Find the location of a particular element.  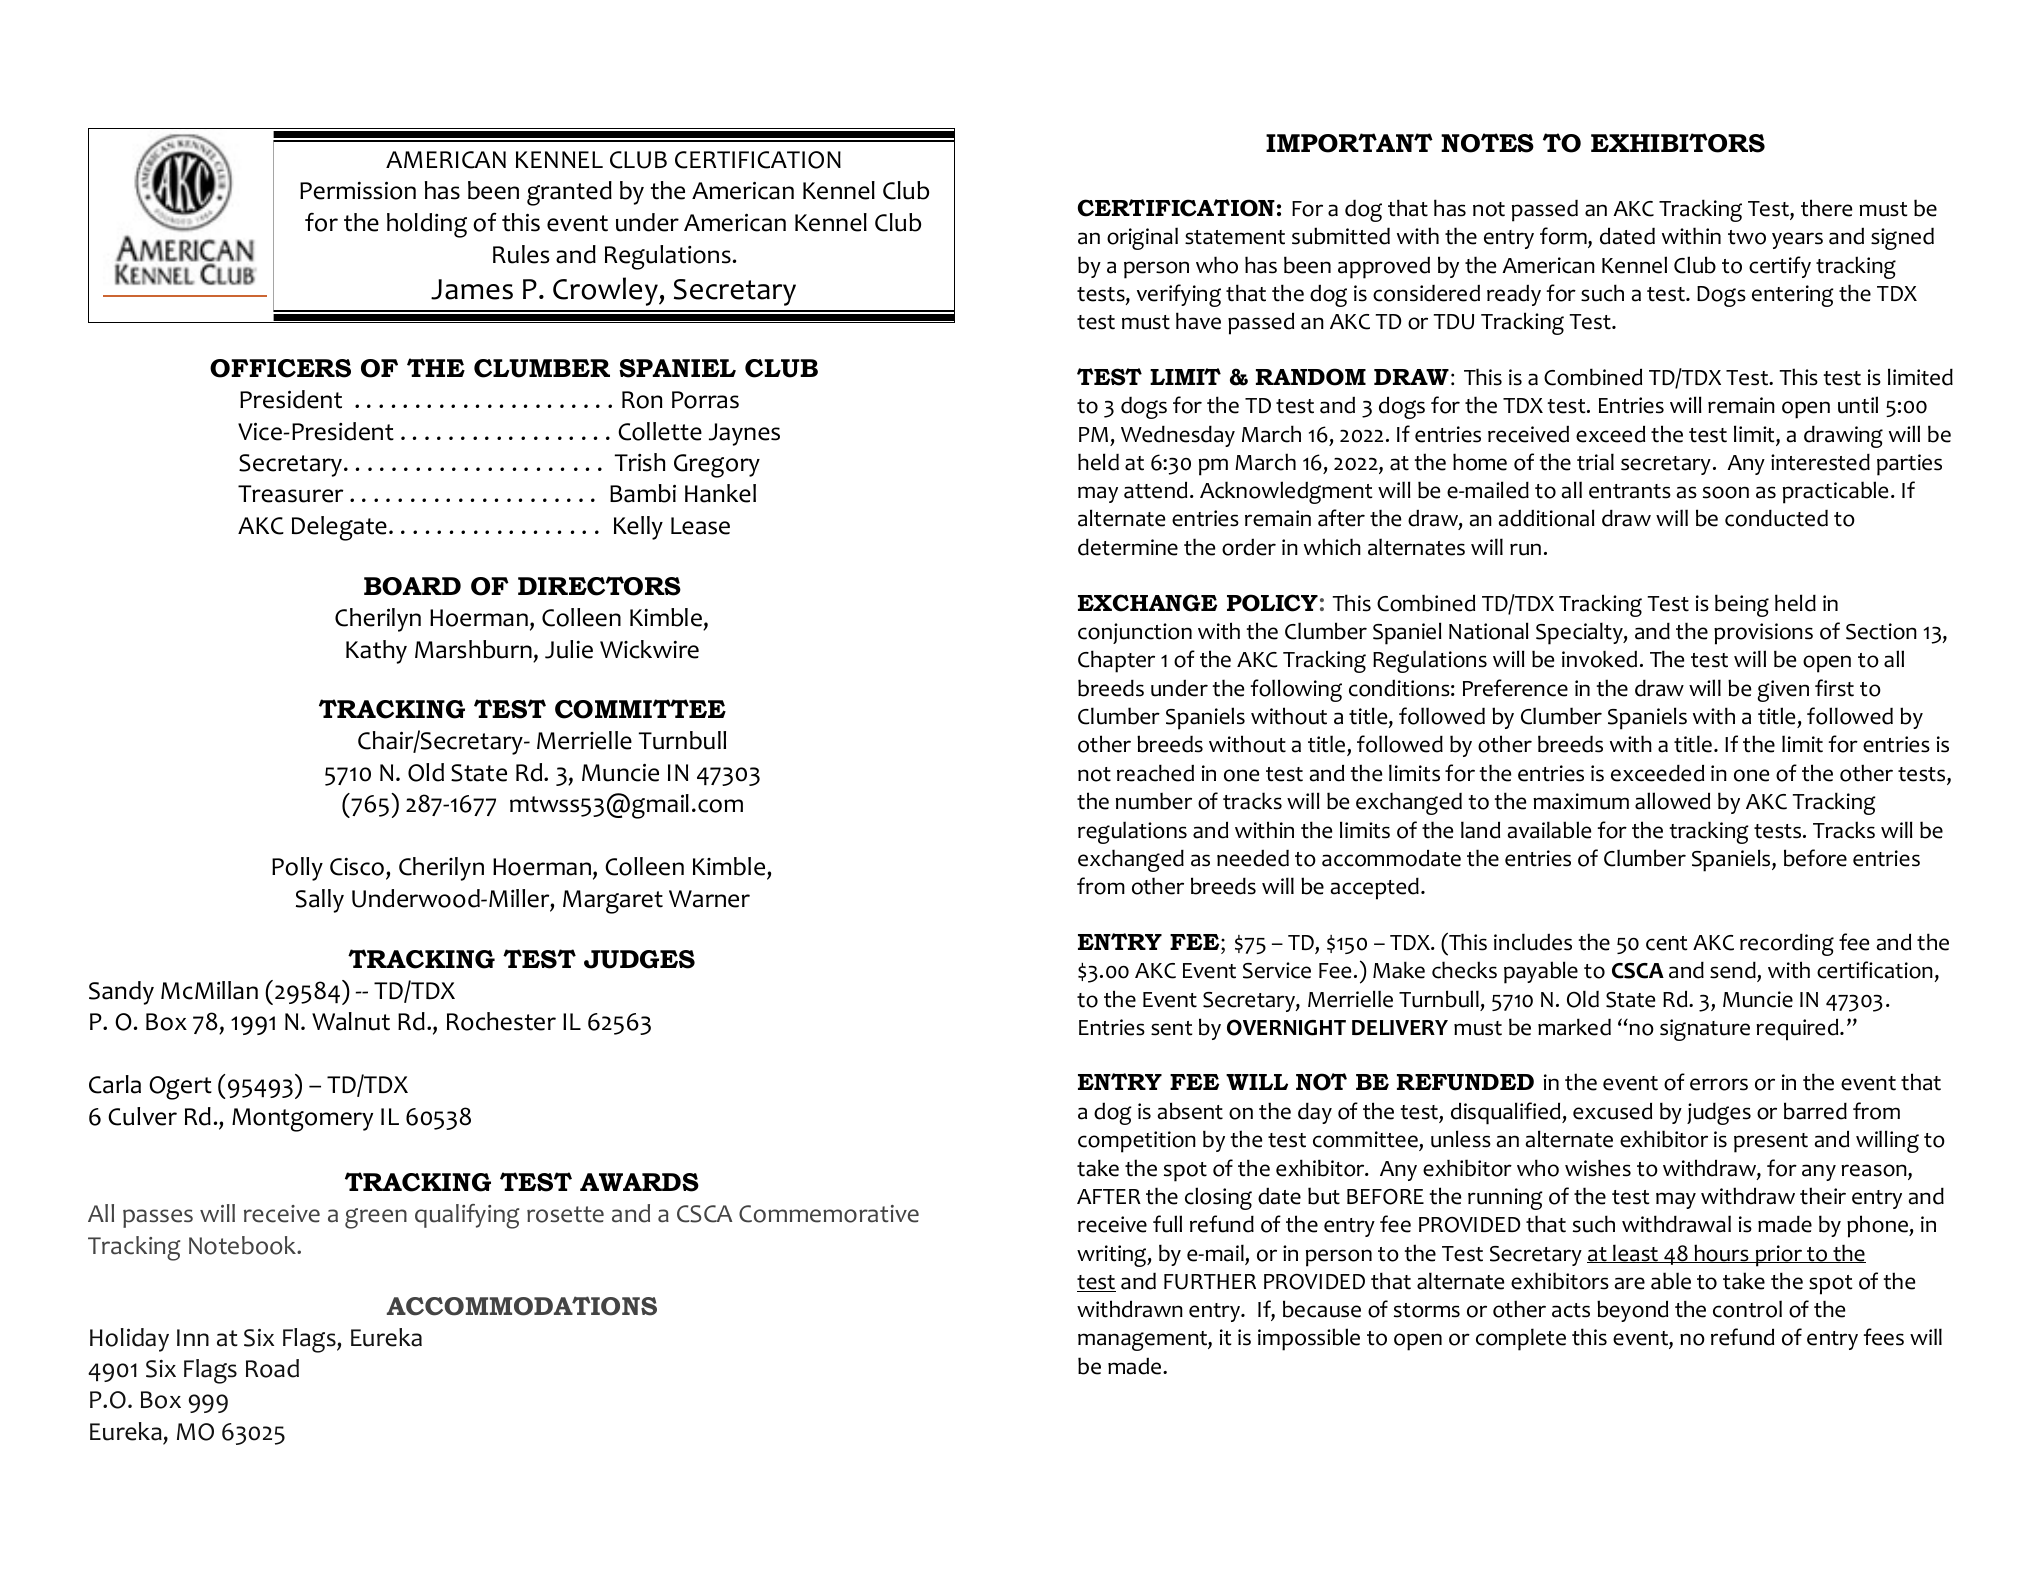

determine is located at coordinates (1128, 547).
